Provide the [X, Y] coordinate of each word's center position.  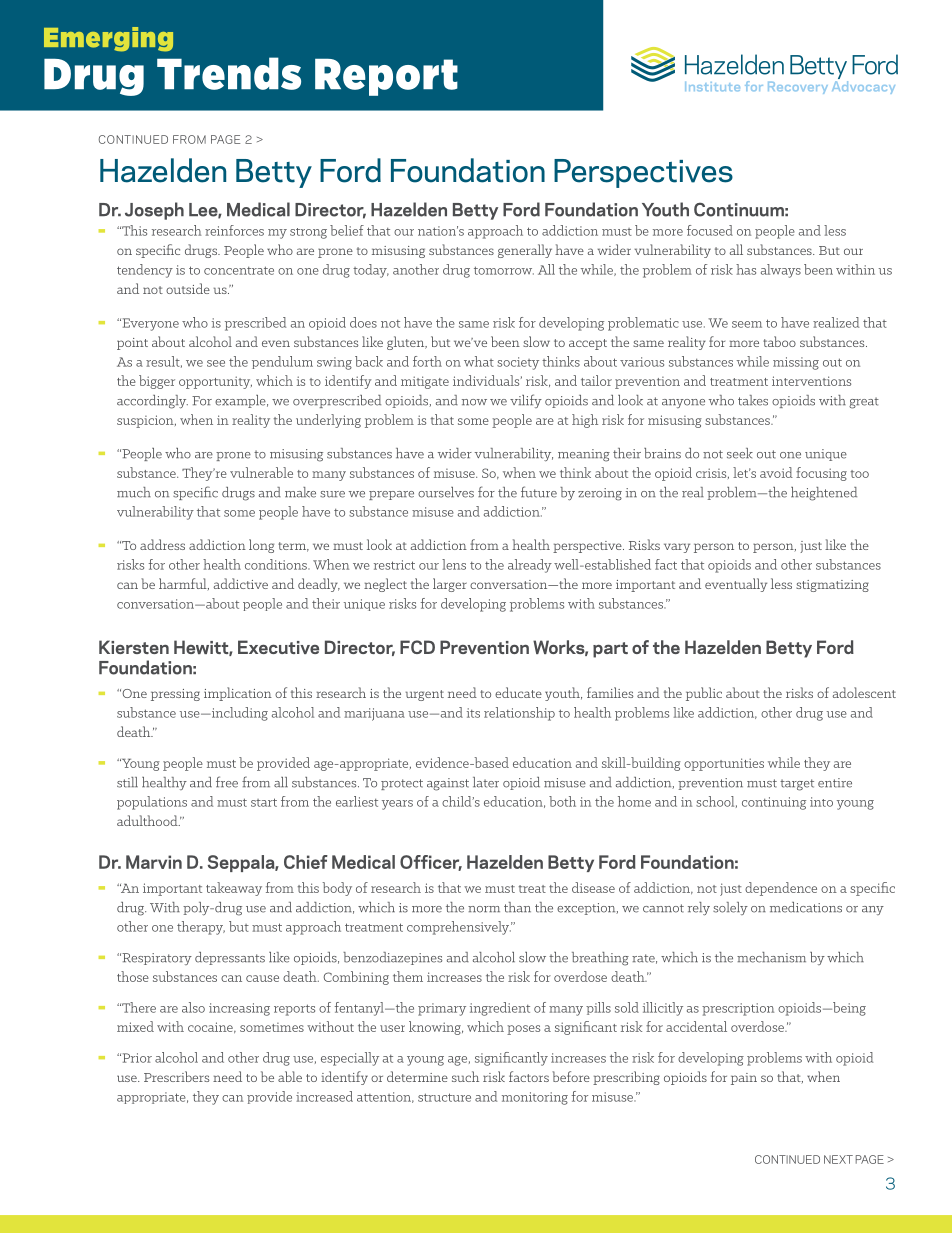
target [797, 785]
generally [525, 251]
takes [753, 400]
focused [710, 230]
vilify [526, 401]
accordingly [152, 402]
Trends [229, 73]
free [227, 782]
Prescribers [176, 1076]
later [486, 782]
